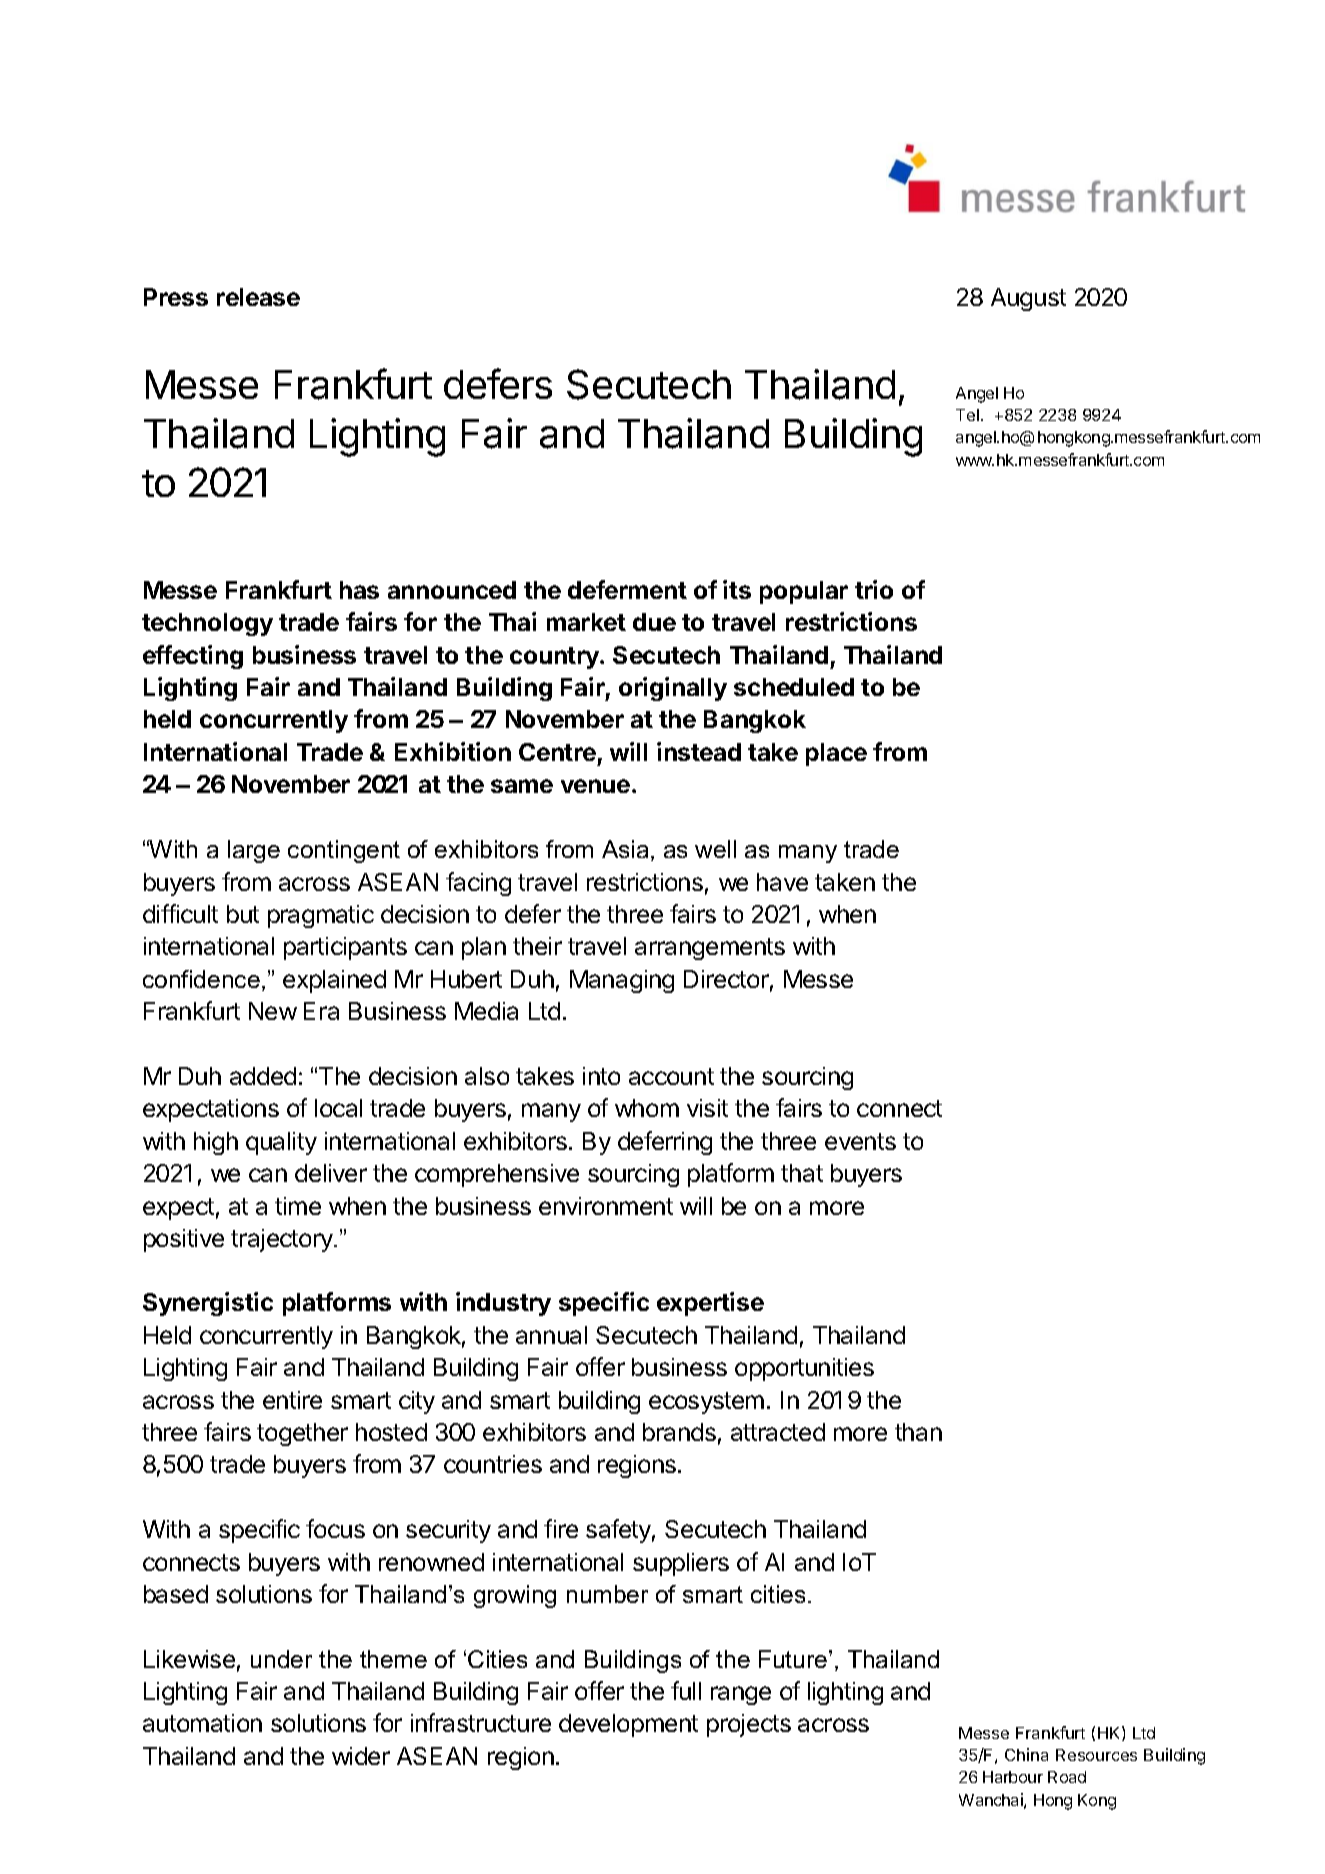 The image size is (1325, 1874). What do you see at coordinates (836, 754) in the screenshot?
I see `place` at bounding box center [836, 754].
